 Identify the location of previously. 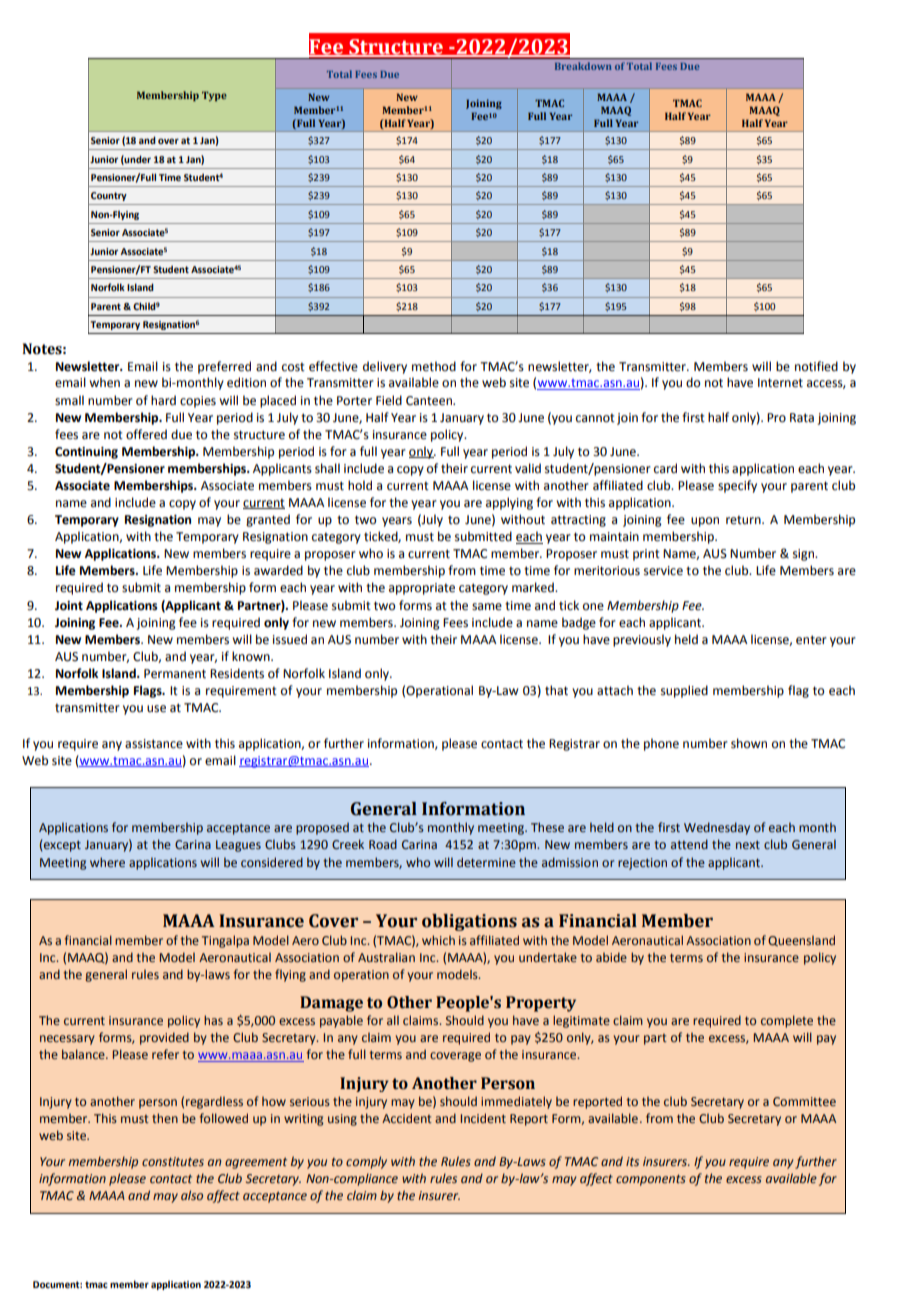
(642, 640).
